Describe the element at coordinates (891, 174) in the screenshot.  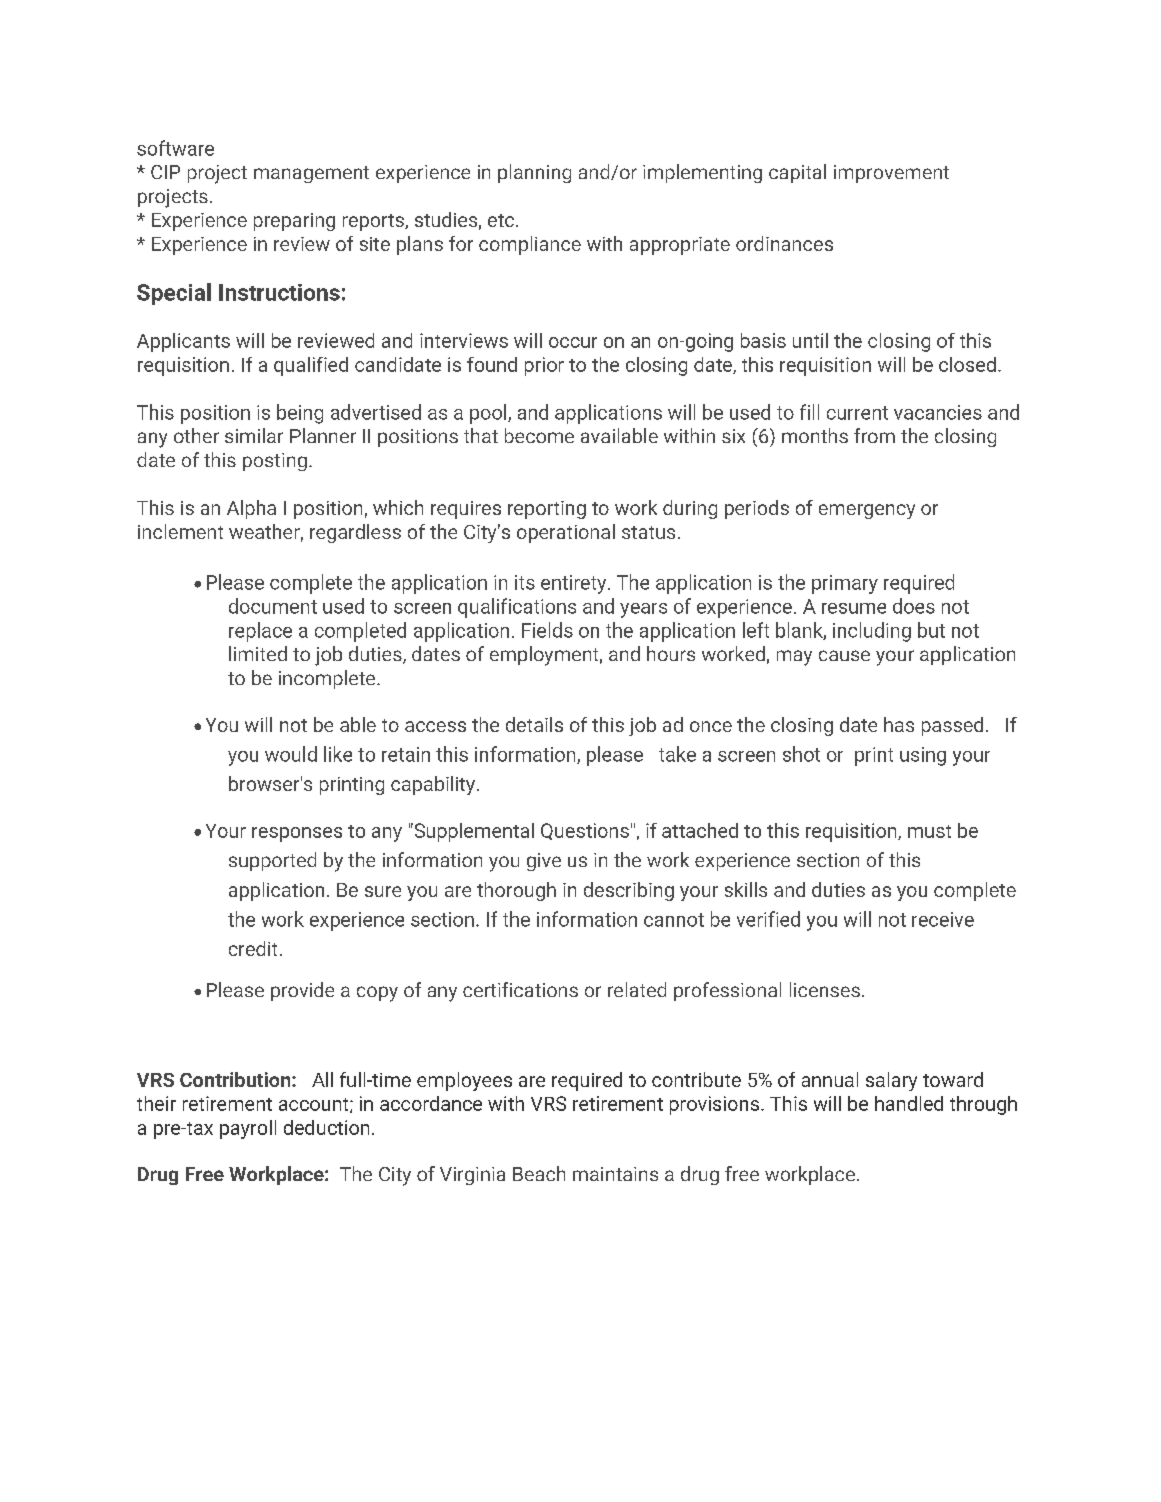
I see `improvement` at that location.
